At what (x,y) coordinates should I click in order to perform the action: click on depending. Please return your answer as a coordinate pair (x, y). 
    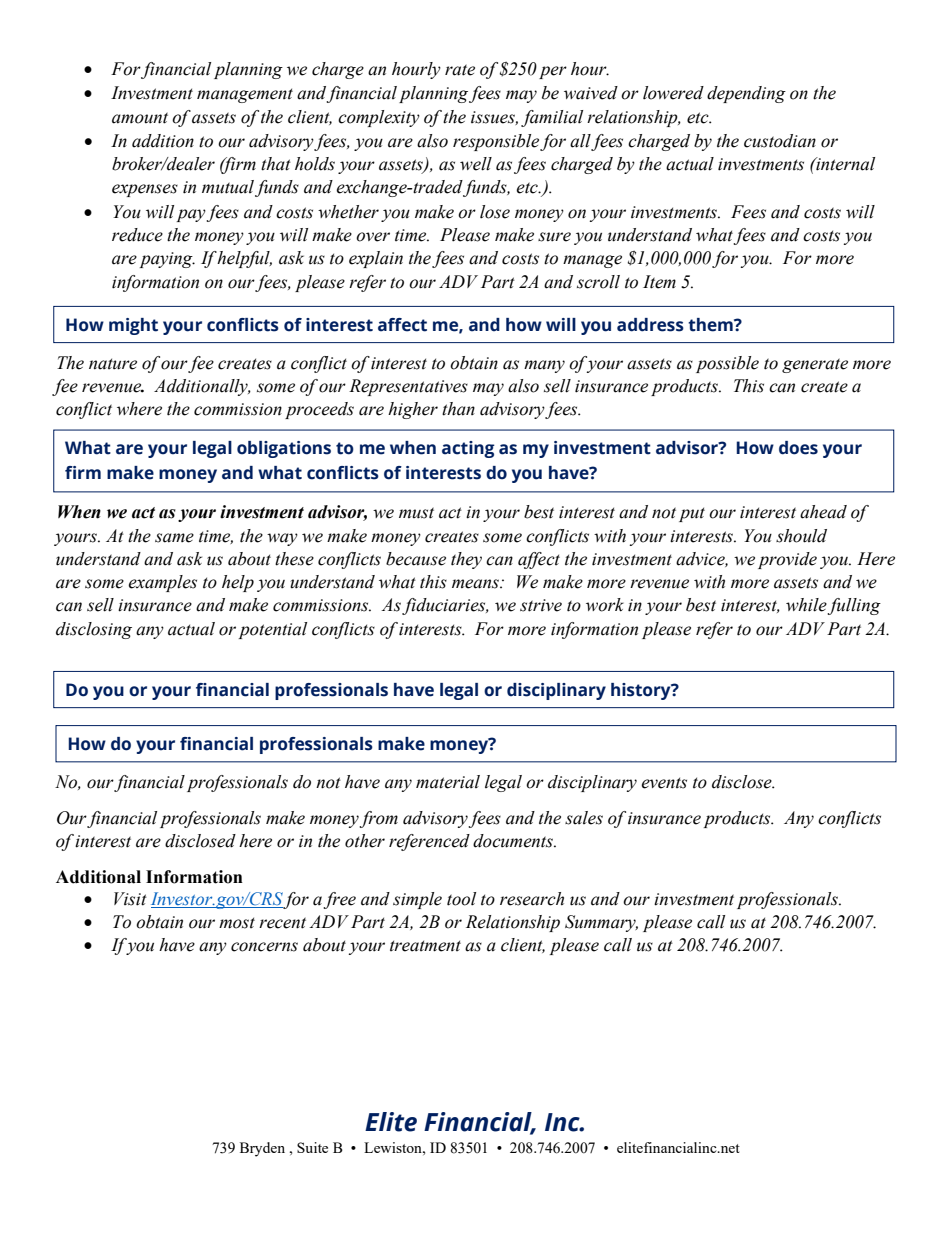
    Looking at the image, I should click on (746, 94).
